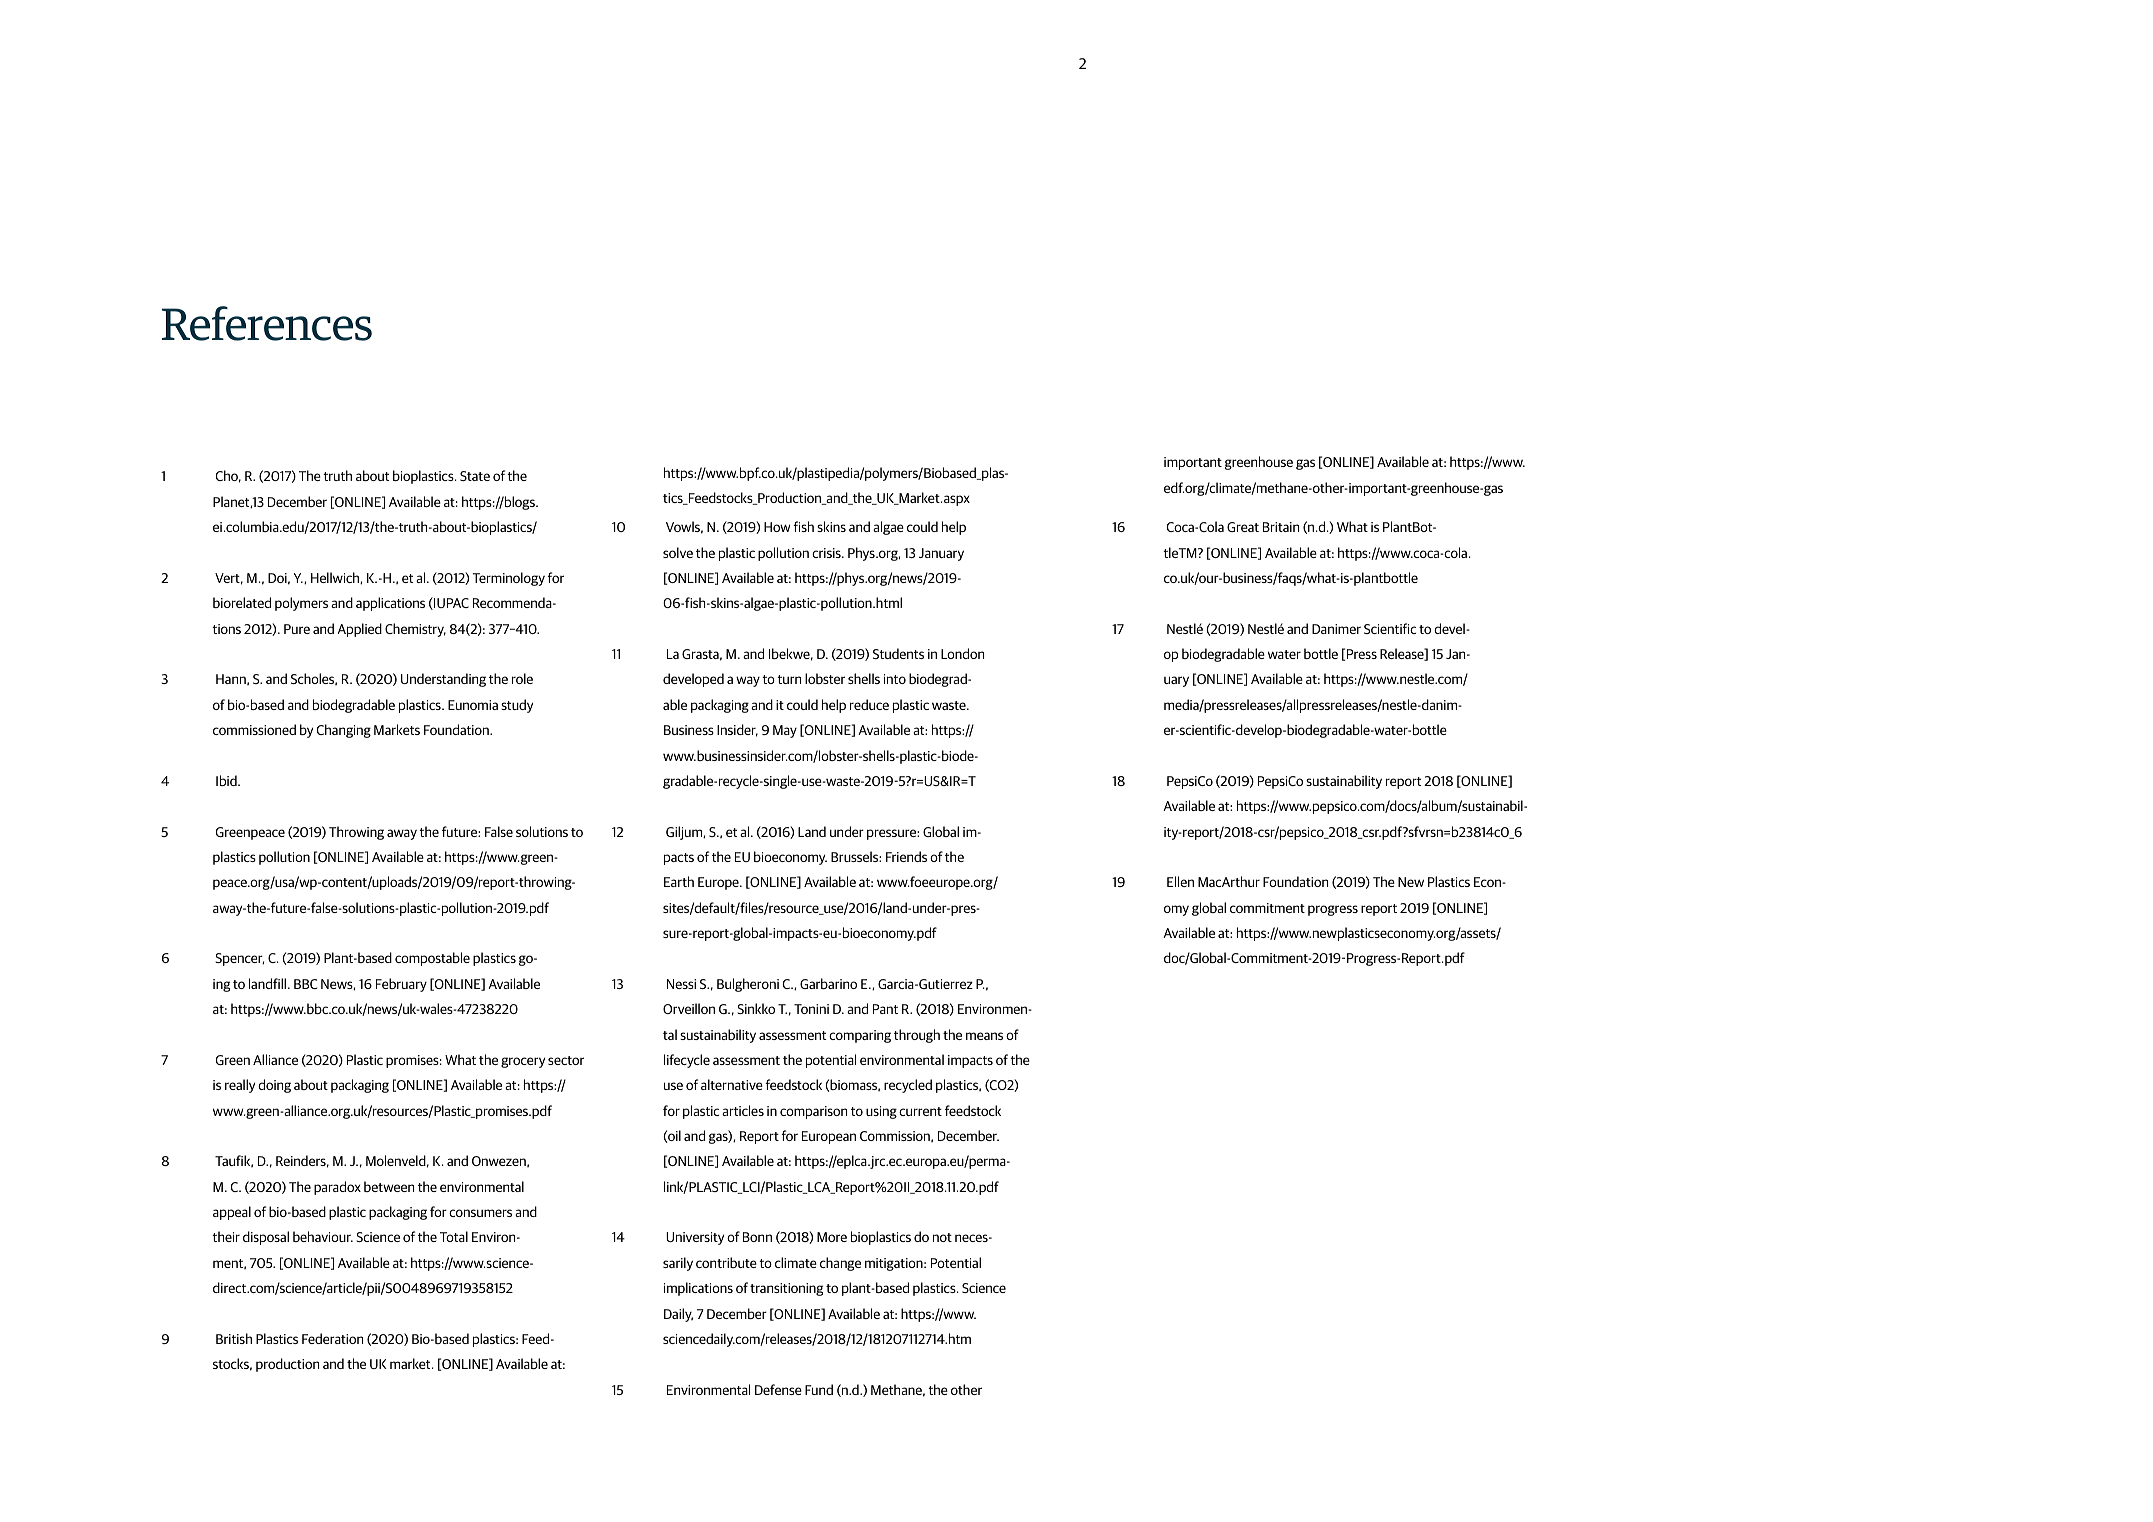 The image size is (2153, 1522). I want to click on How, so click(777, 527).
